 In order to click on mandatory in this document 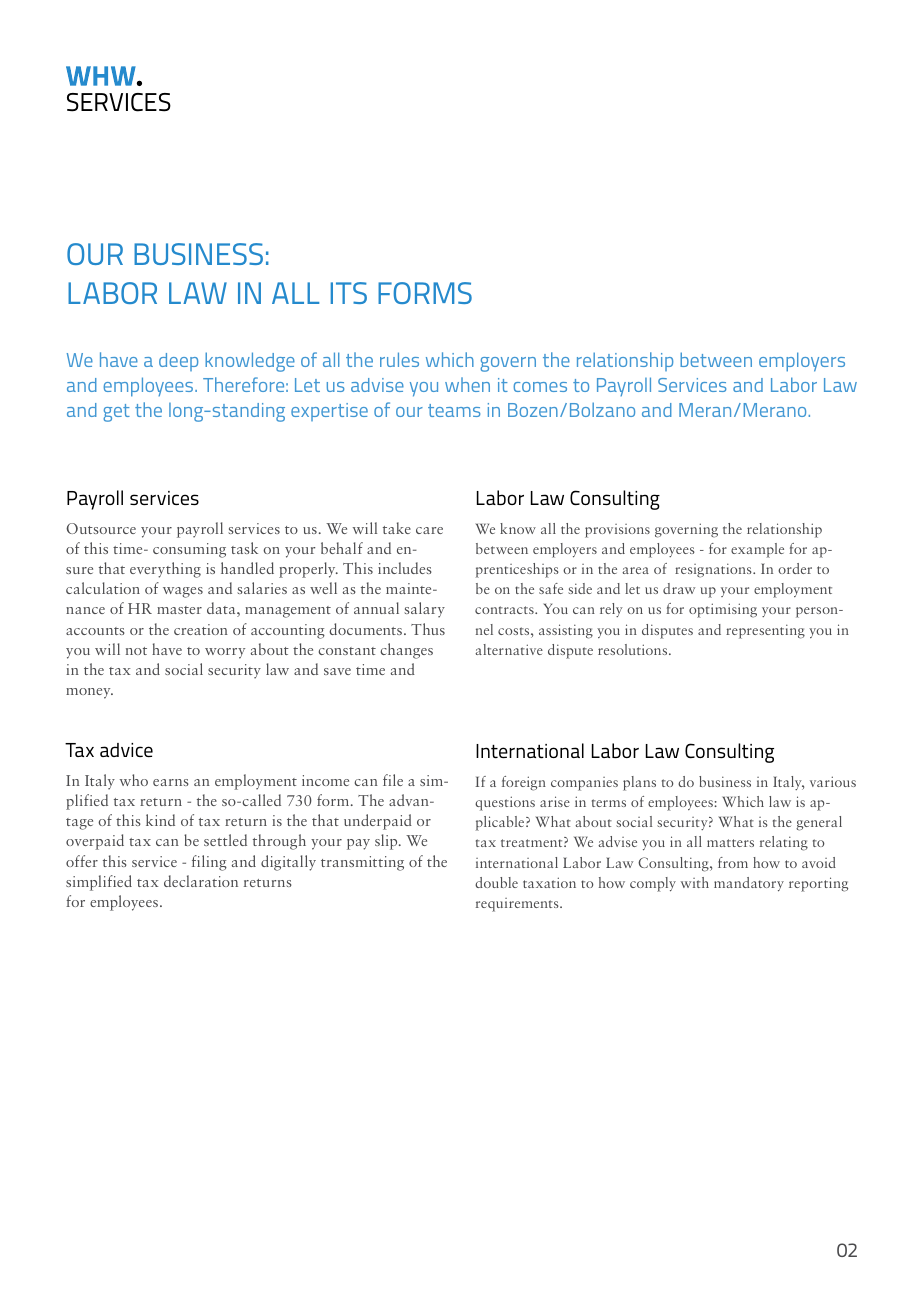, I will do `click(749, 884)`.
